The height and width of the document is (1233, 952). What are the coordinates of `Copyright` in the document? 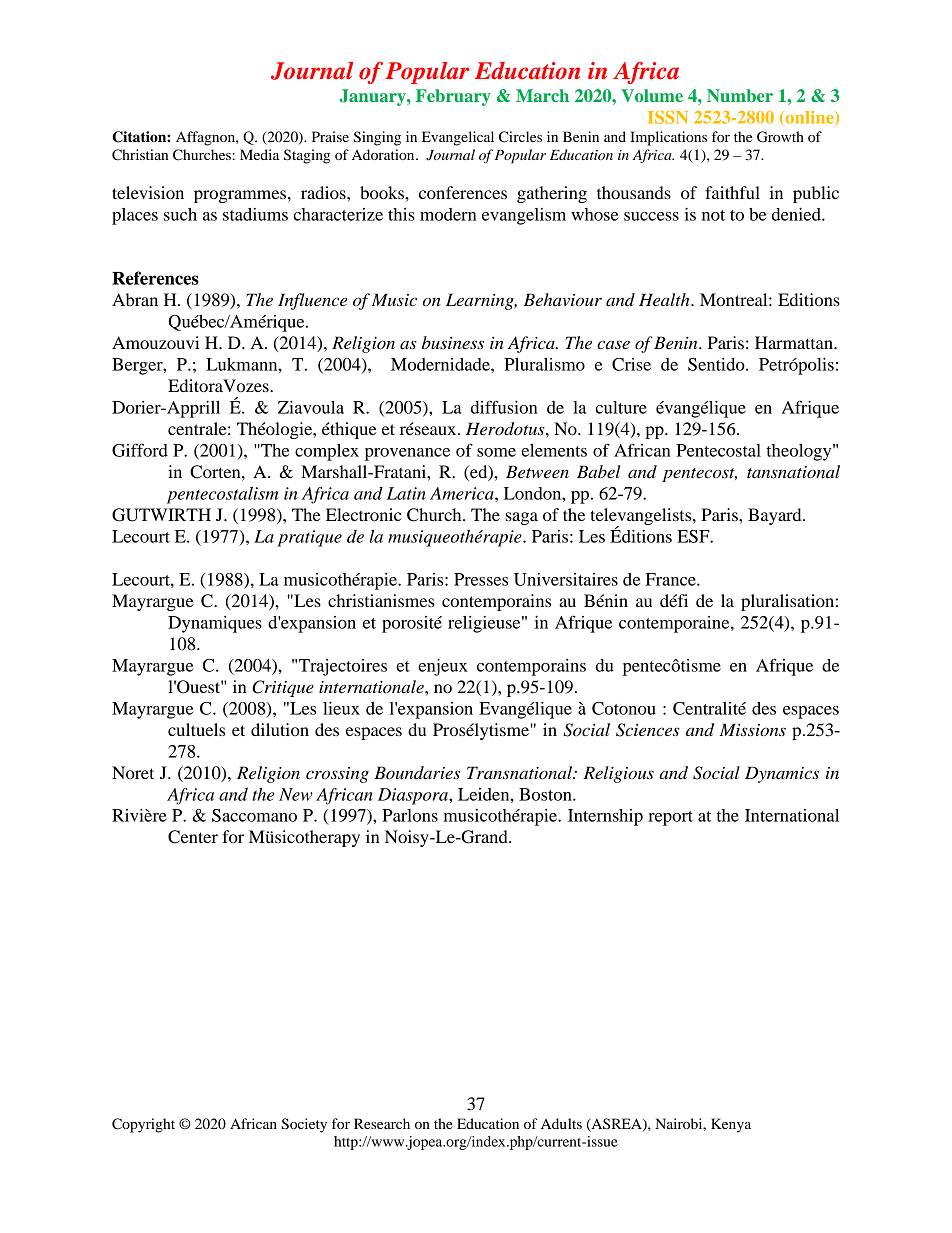 It's located at (143, 1125).
